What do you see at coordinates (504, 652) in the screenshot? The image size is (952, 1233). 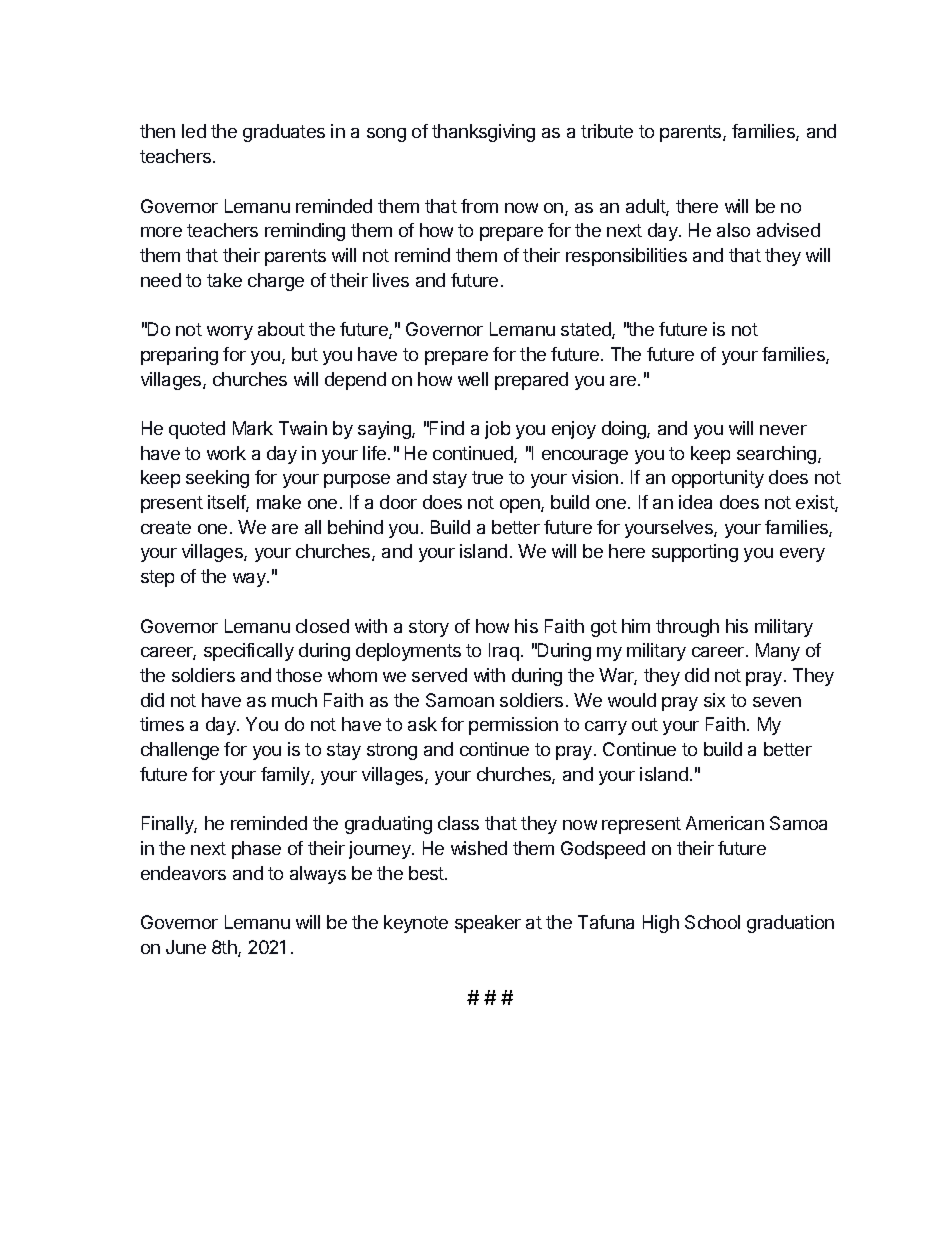 I see `Iraq` at bounding box center [504, 652].
